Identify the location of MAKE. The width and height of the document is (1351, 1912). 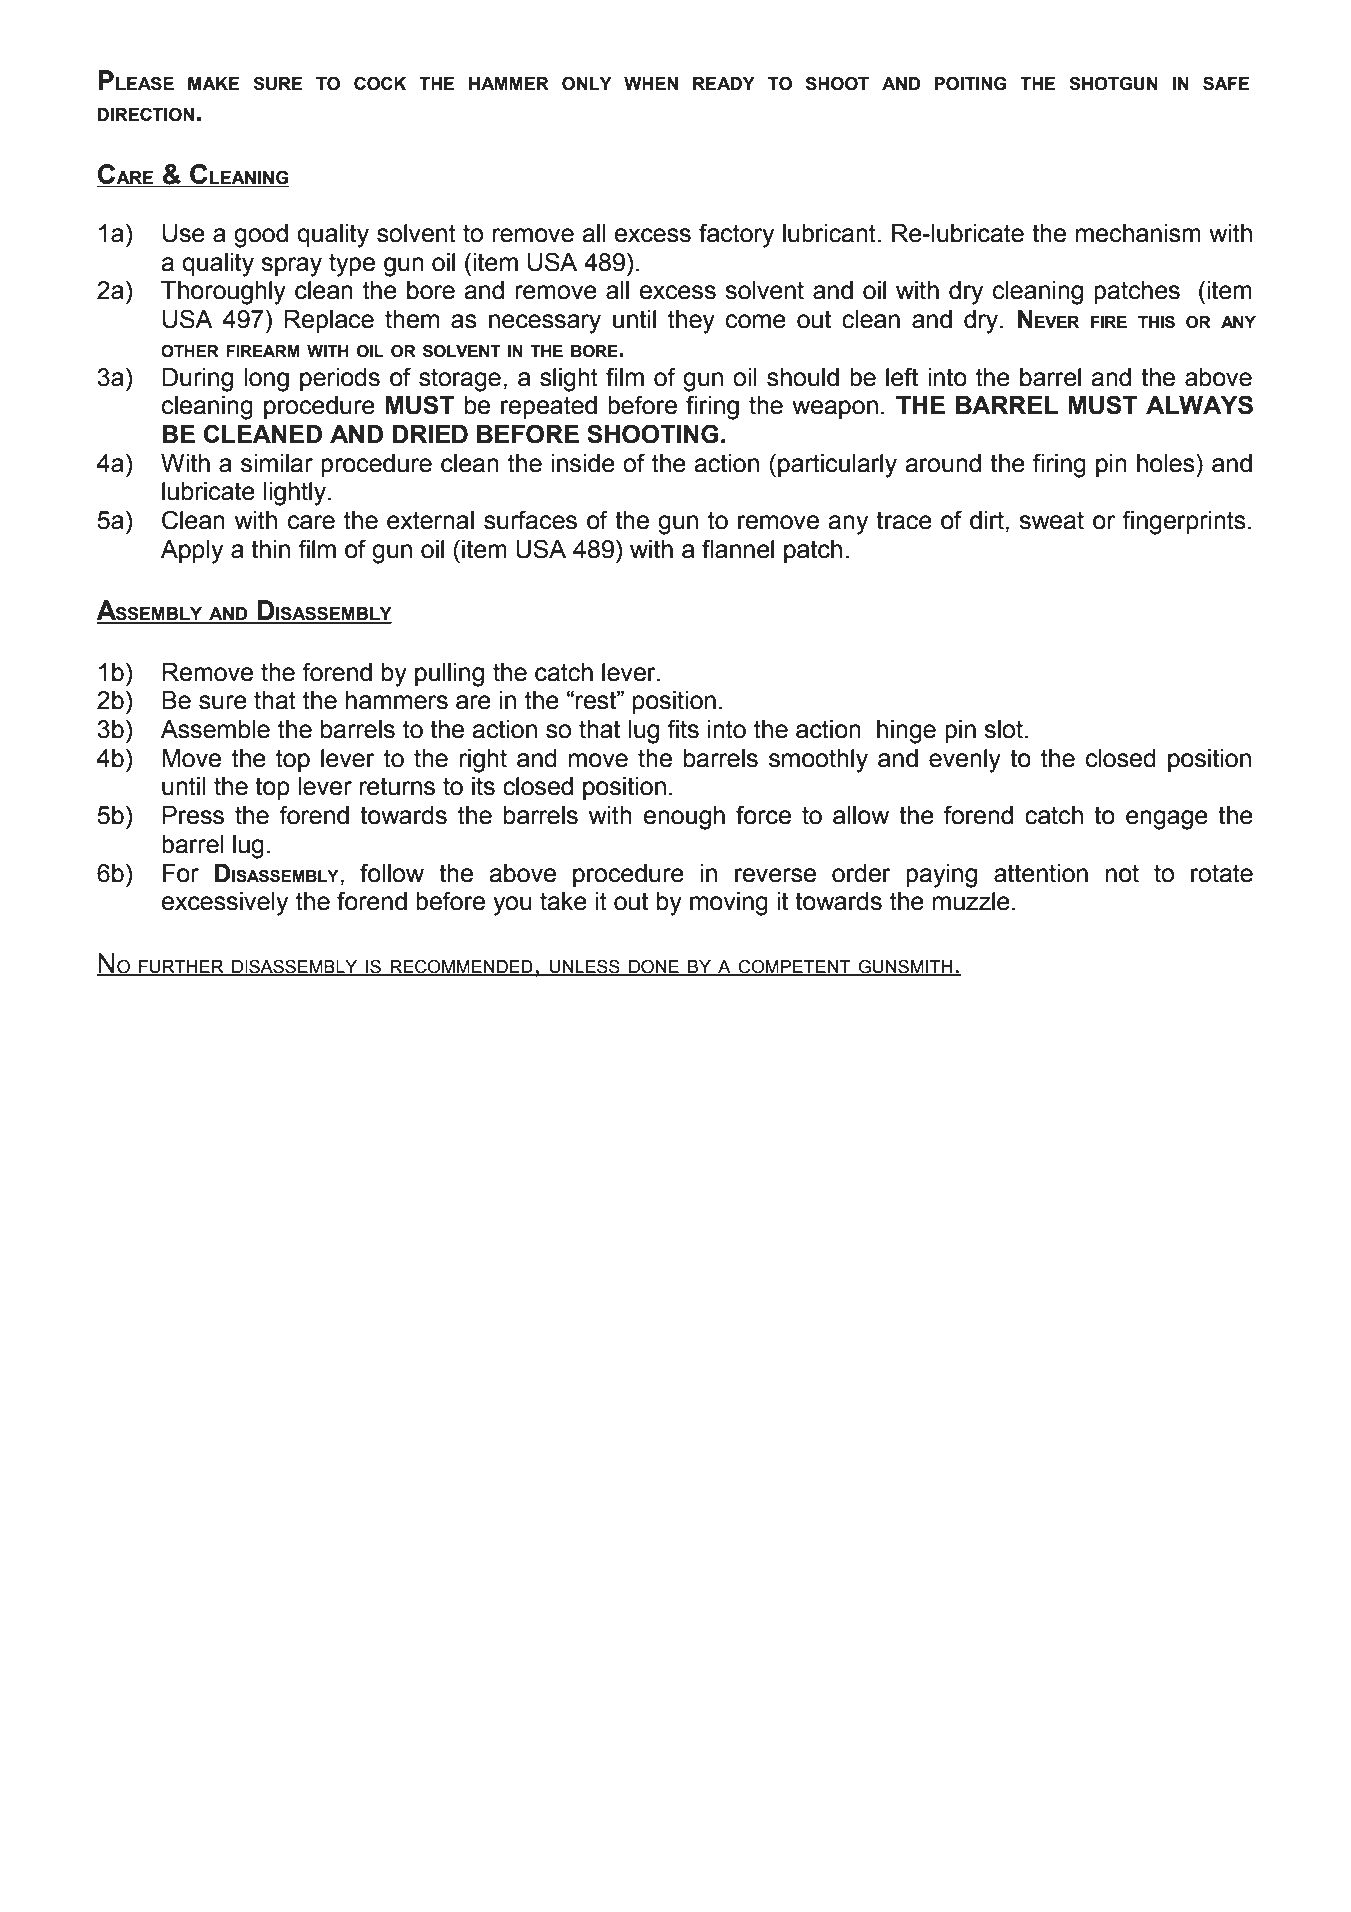
(214, 83).
